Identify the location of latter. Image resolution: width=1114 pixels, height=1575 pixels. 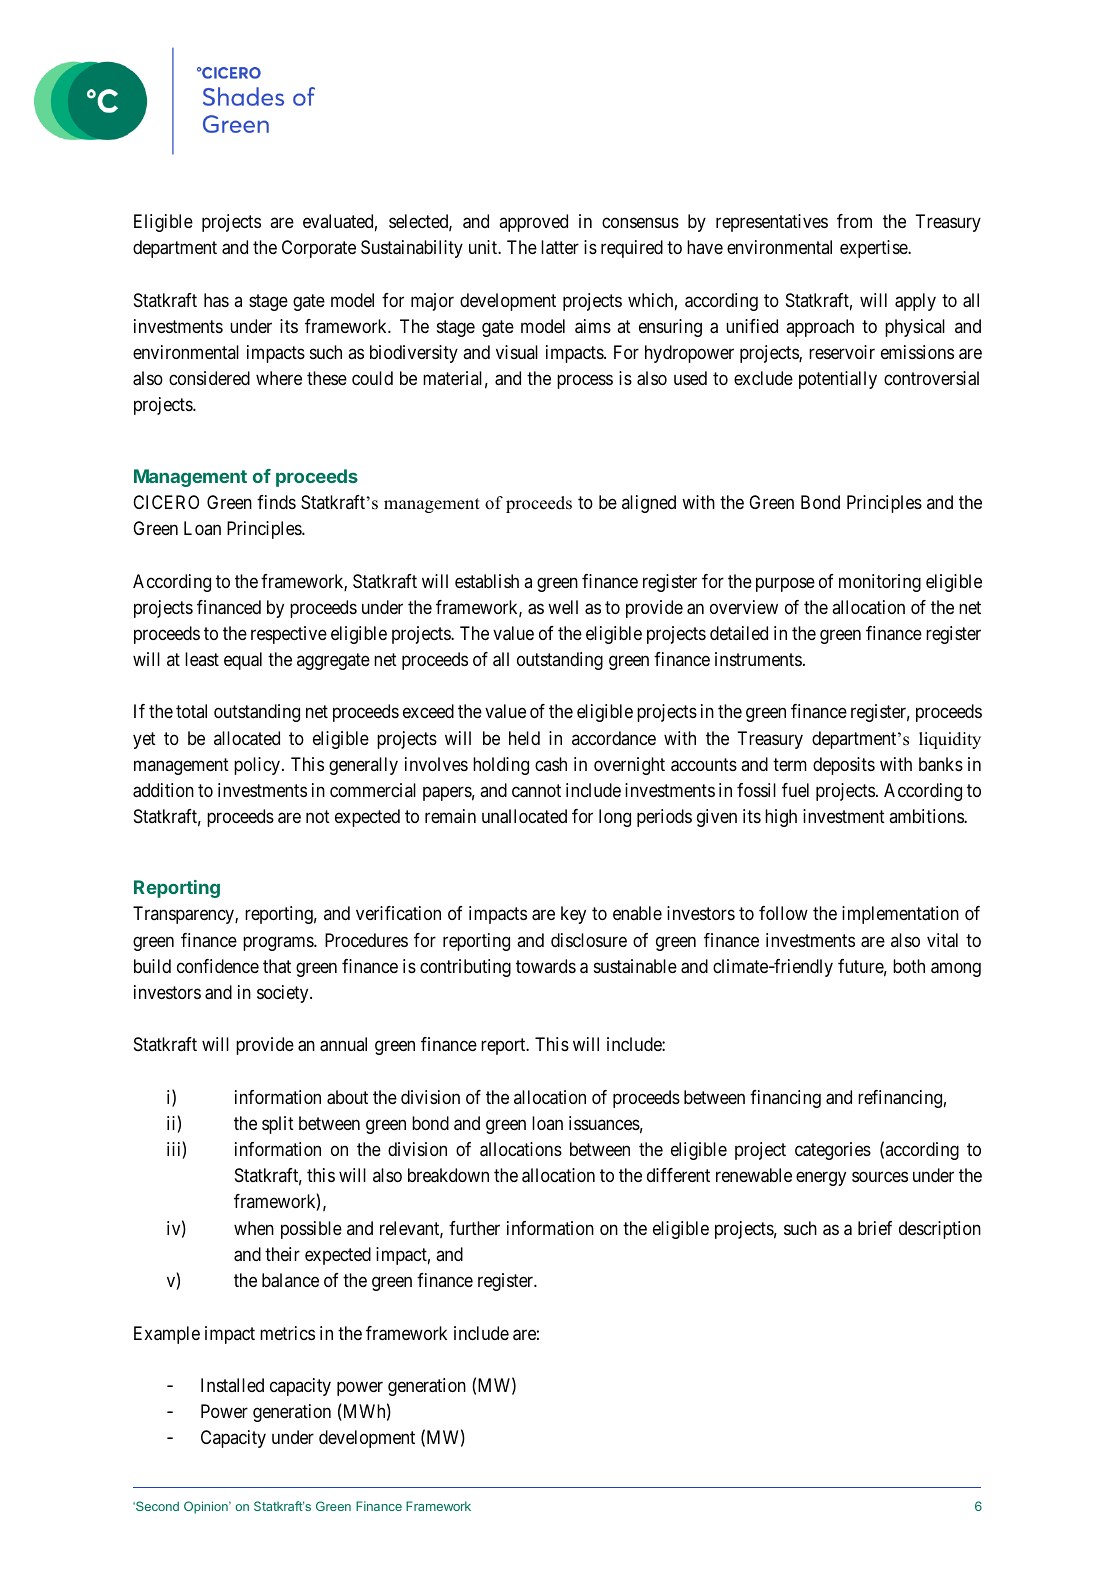
(560, 247).
